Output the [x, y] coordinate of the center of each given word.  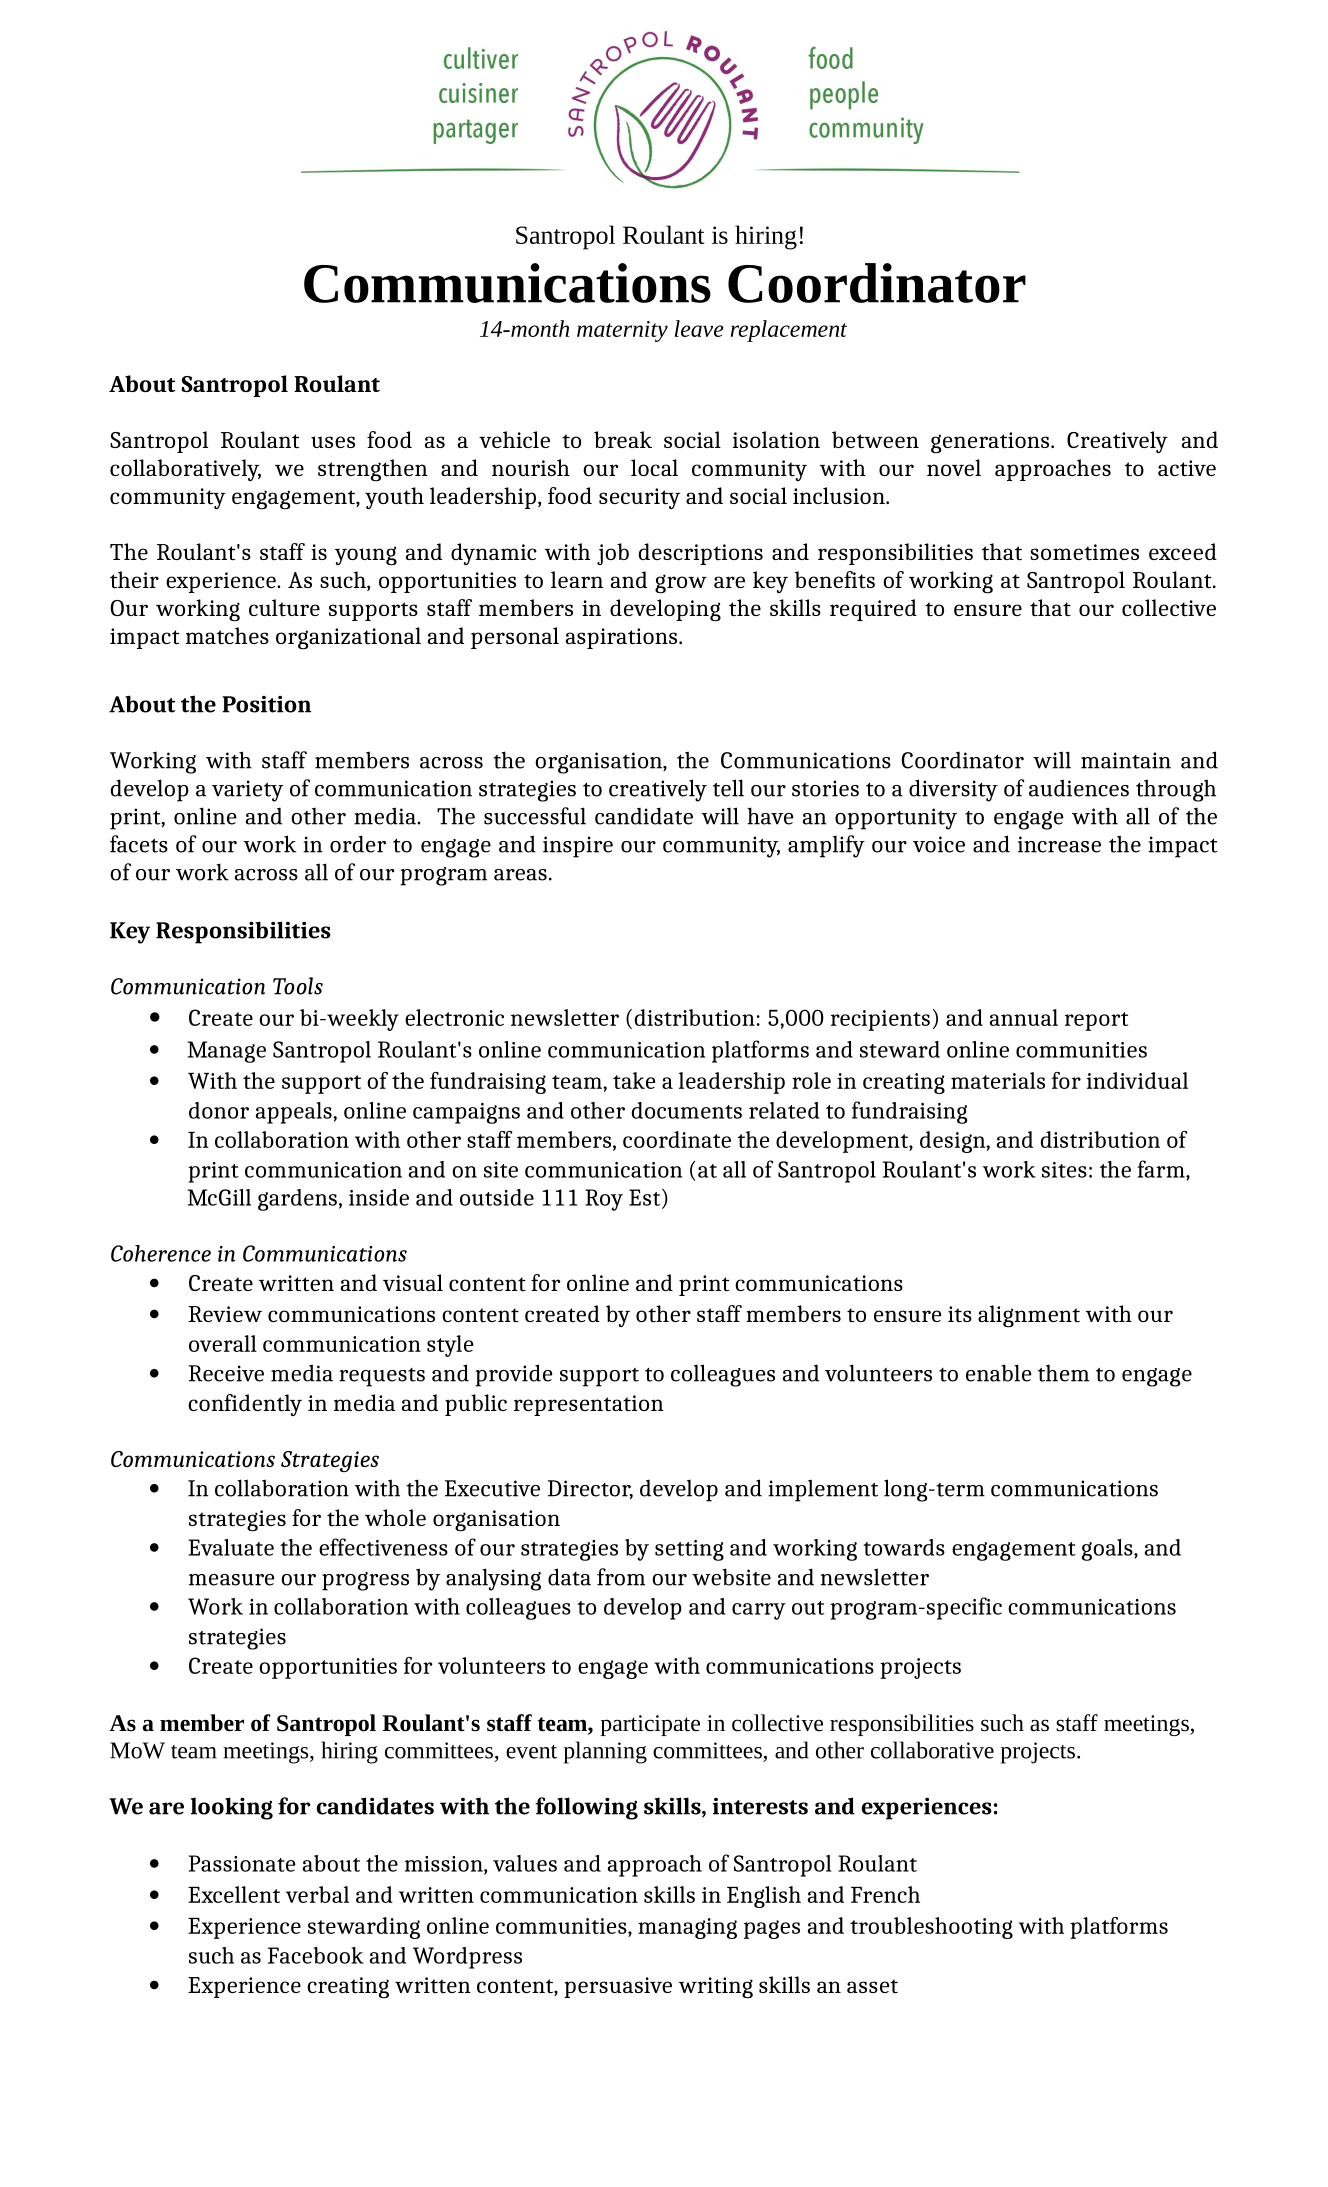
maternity [622, 331]
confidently [245, 1405]
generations [991, 443]
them [1063, 1373]
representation [589, 1405]
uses [333, 442]
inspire [578, 847]
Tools [298, 986]
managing [687, 1928]
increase [1059, 844]
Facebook [316, 1955]
